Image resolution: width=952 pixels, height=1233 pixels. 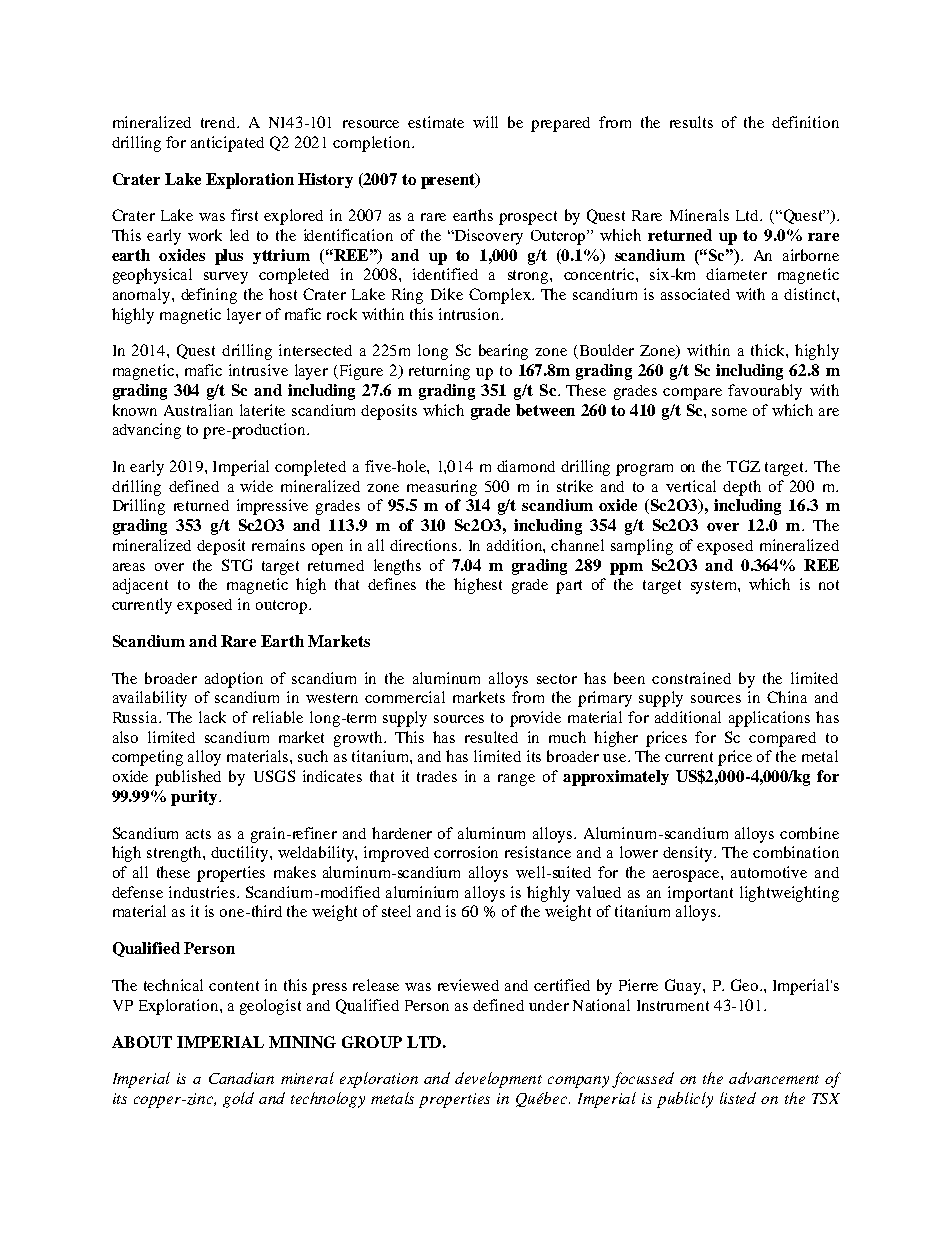 What do you see at coordinates (691, 122) in the document?
I see `results` at bounding box center [691, 122].
